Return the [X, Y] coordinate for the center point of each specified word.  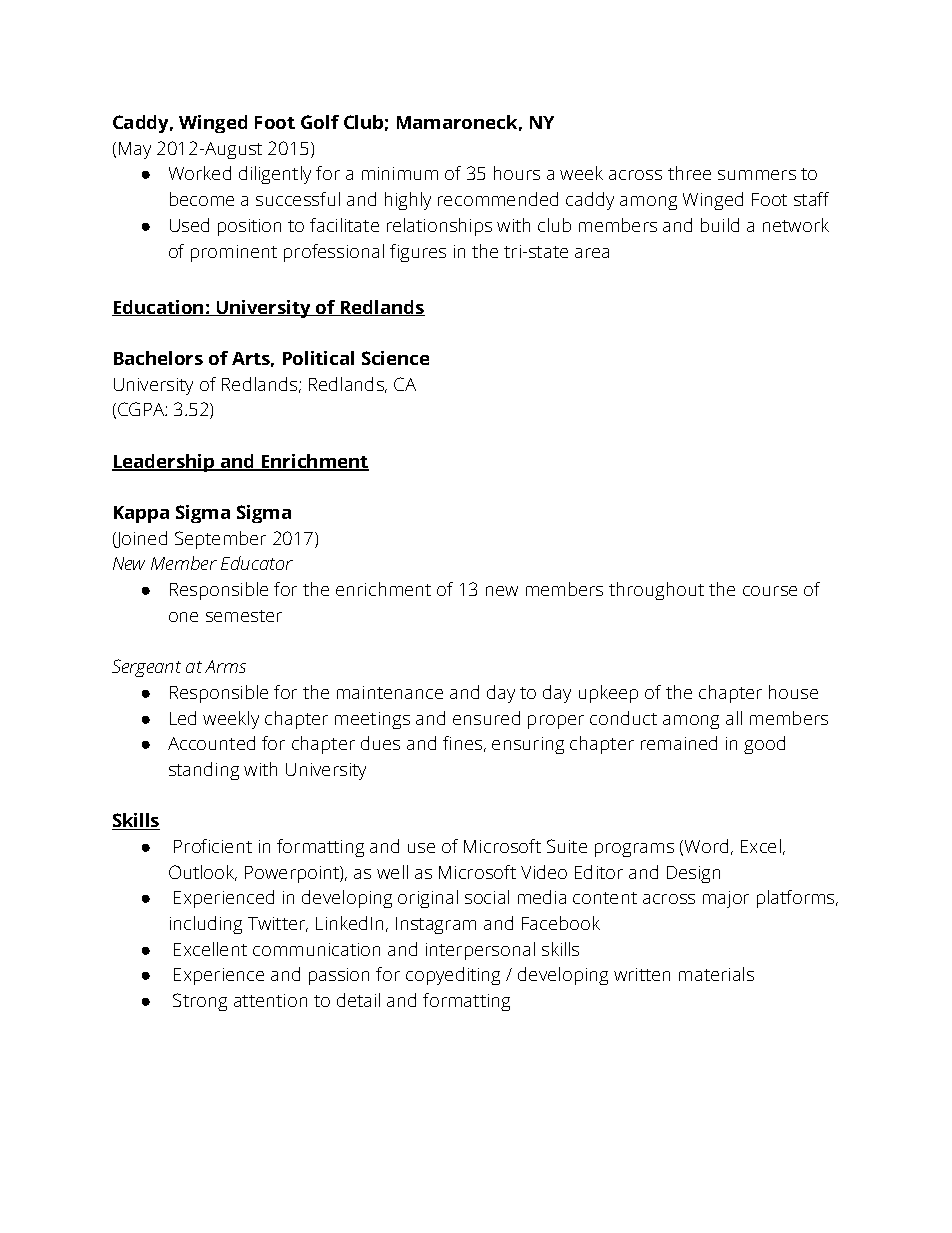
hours [517, 173]
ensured [486, 718]
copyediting [453, 976]
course [770, 591]
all [734, 718]
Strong [200, 1002]
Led [183, 718]
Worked [200, 173]
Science [395, 358]
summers [757, 175]
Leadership [164, 463]
